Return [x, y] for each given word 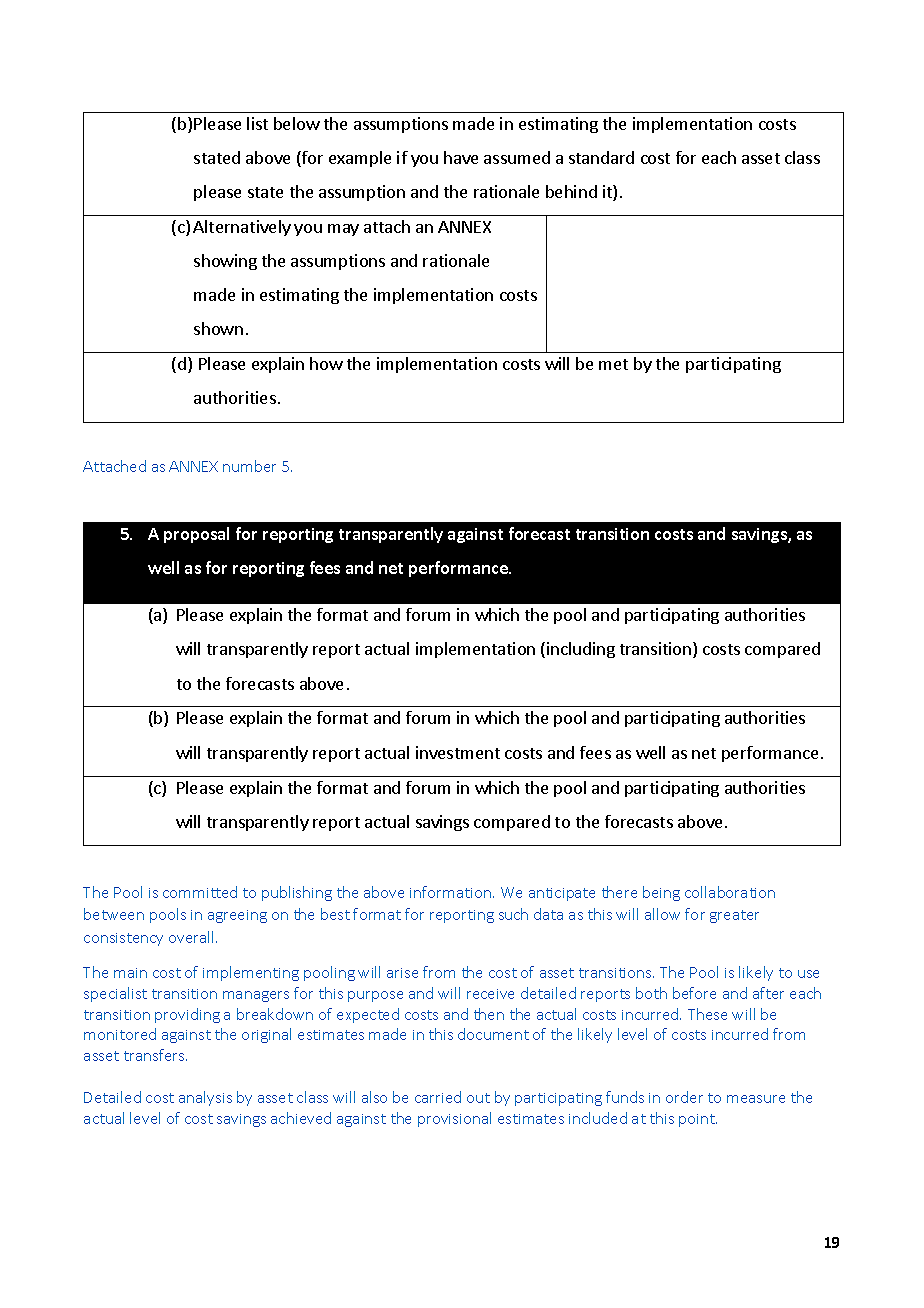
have [461, 157]
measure [756, 1099]
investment [458, 752]
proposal [196, 535]
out [478, 1098]
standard [601, 157]
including [581, 650]
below [297, 123]
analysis [205, 1098]
